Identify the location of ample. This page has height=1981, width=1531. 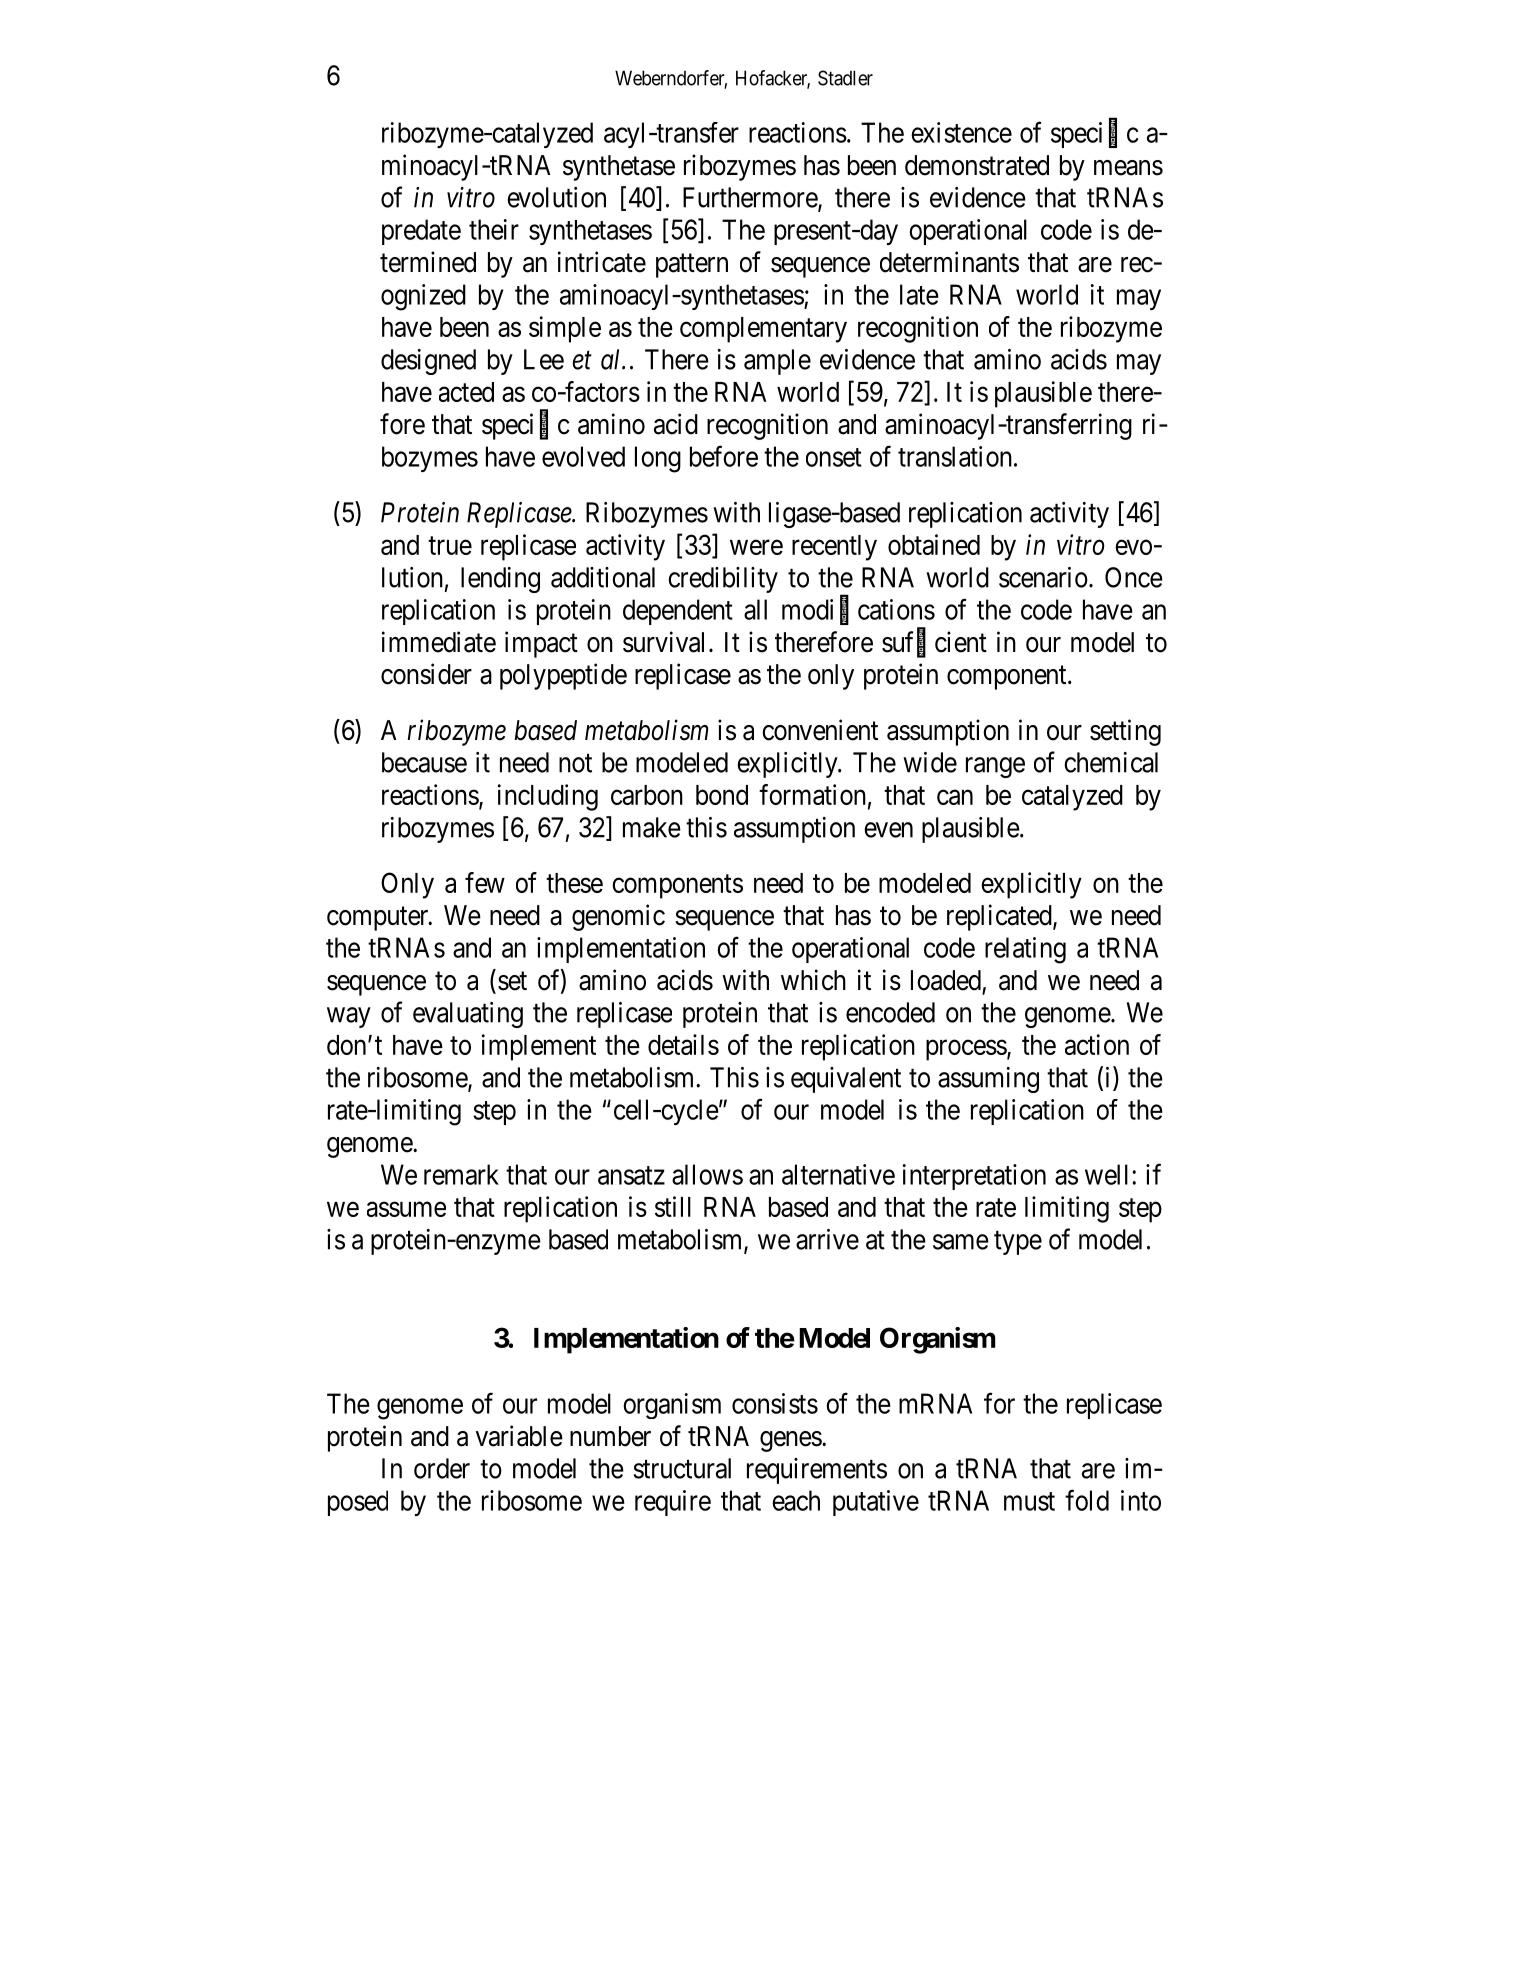
(777, 362).
